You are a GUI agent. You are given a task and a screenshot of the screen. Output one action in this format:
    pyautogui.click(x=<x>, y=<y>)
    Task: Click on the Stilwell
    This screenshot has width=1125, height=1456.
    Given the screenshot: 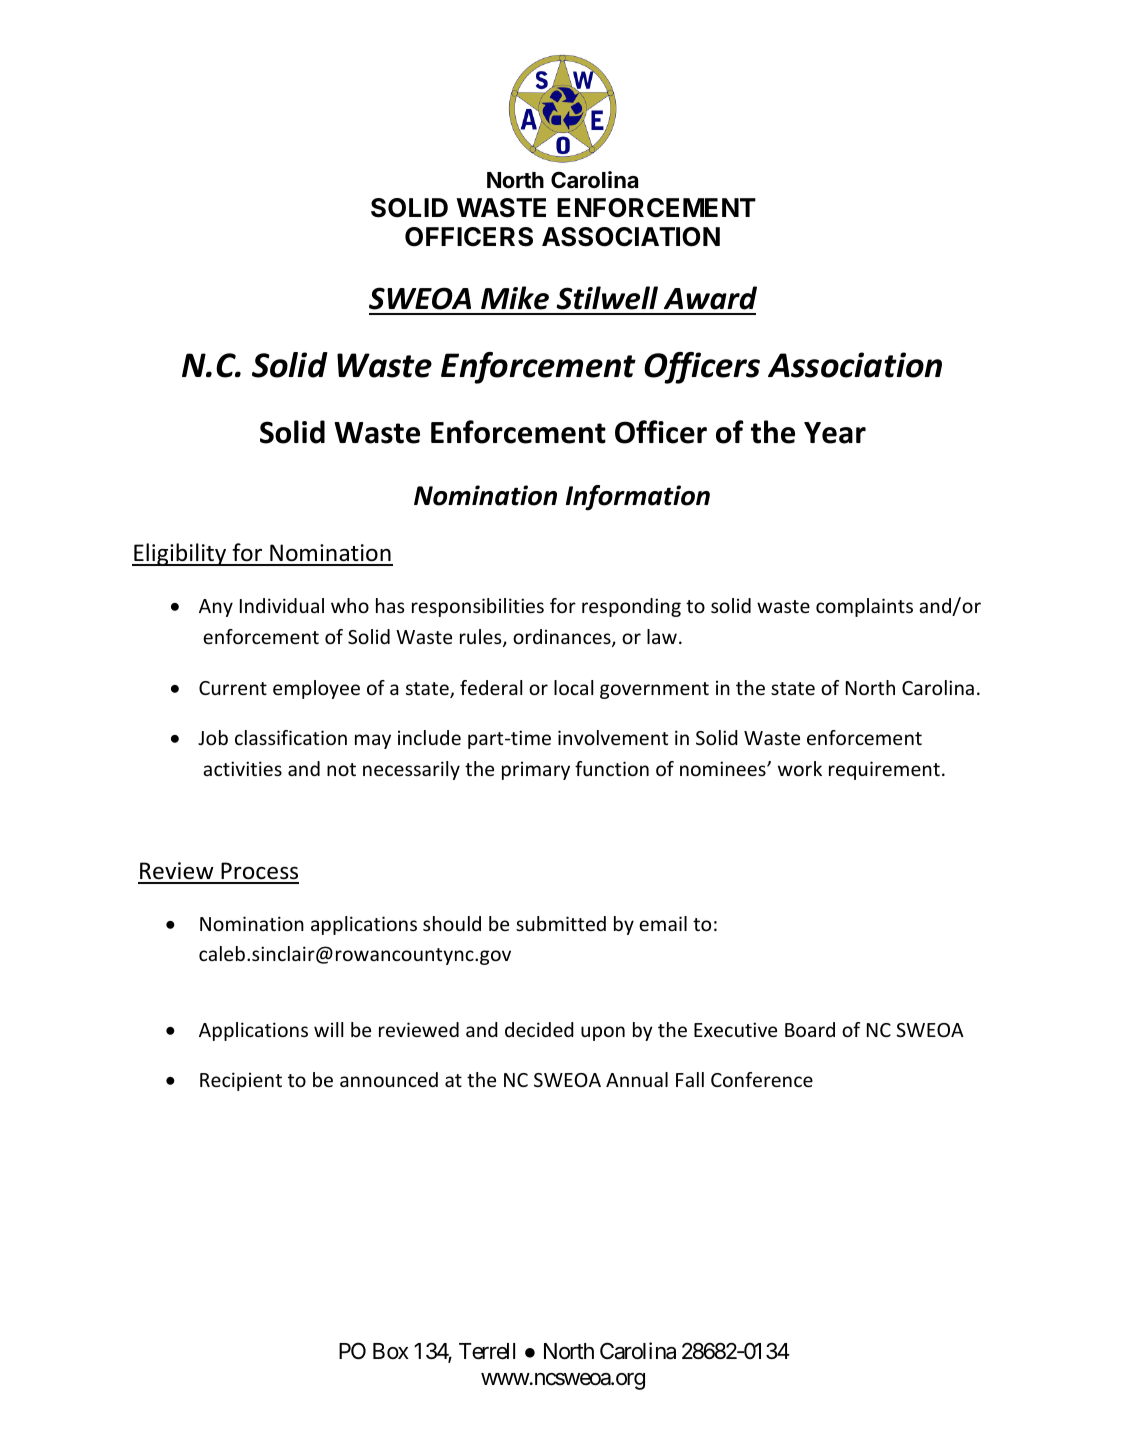 What is the action you would take?
    pyautogui.click(x=607, y=298)
